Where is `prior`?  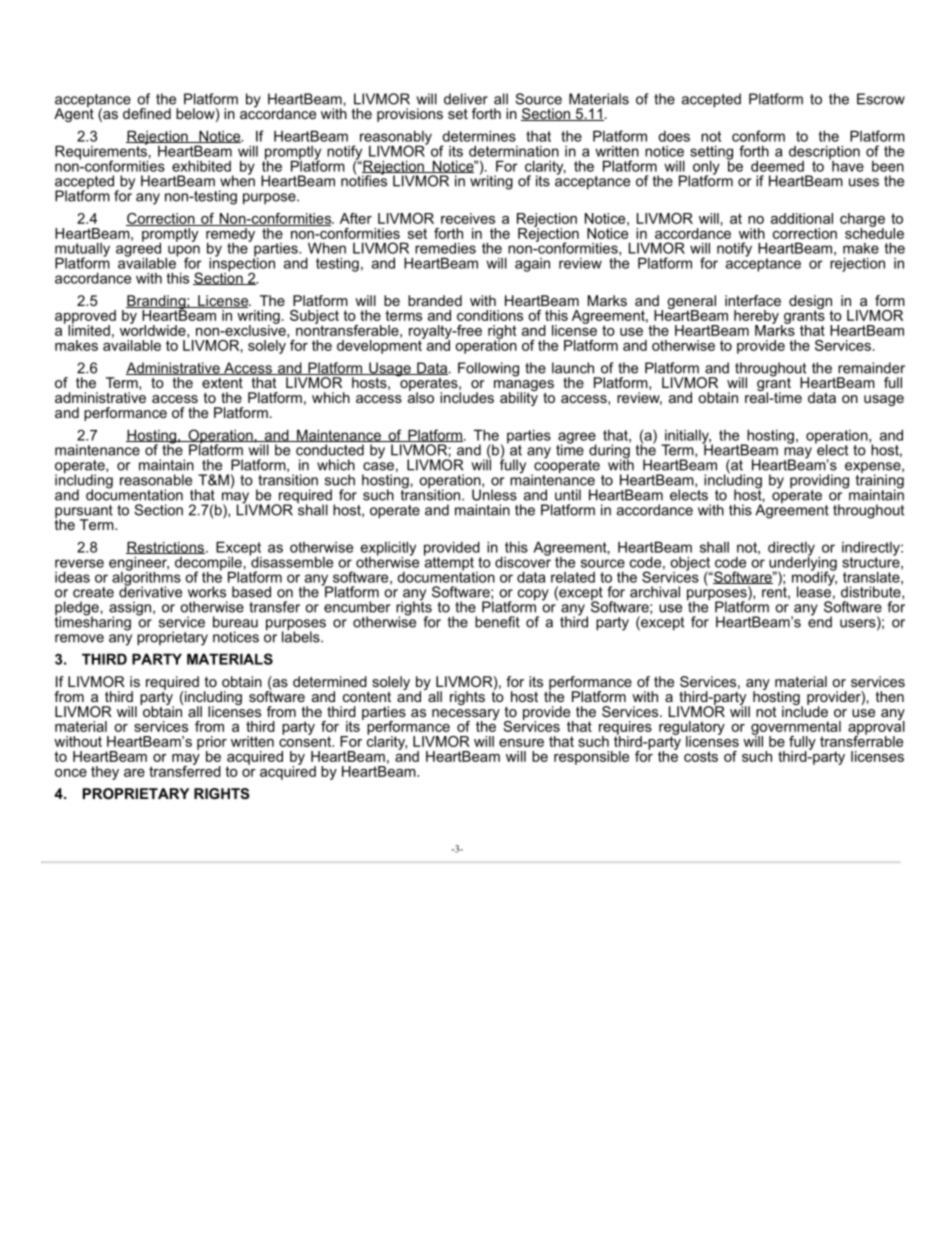 prior is located at coordinates (212, 744).
